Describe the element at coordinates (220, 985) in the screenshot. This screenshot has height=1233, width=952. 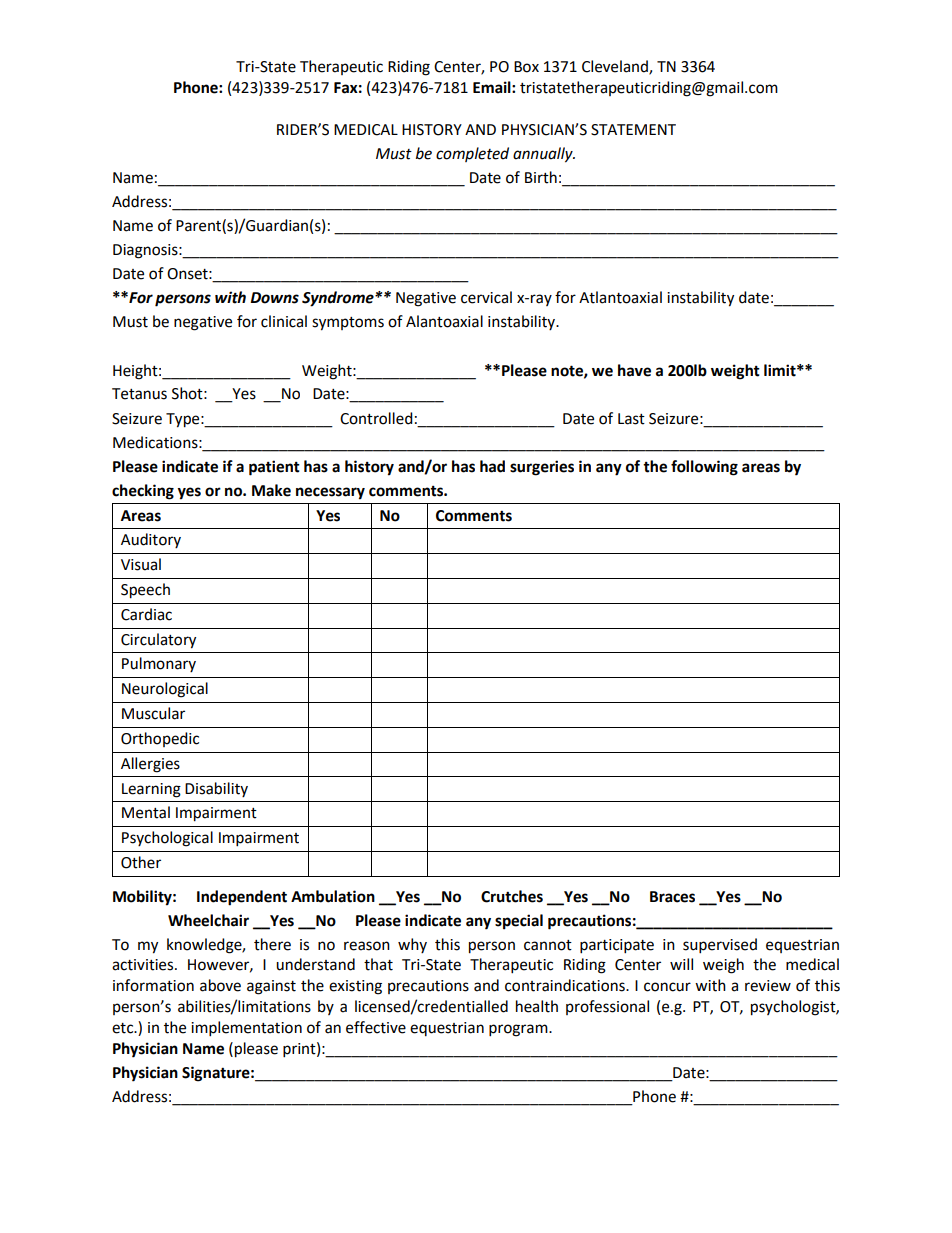
I see `above` at that location.
